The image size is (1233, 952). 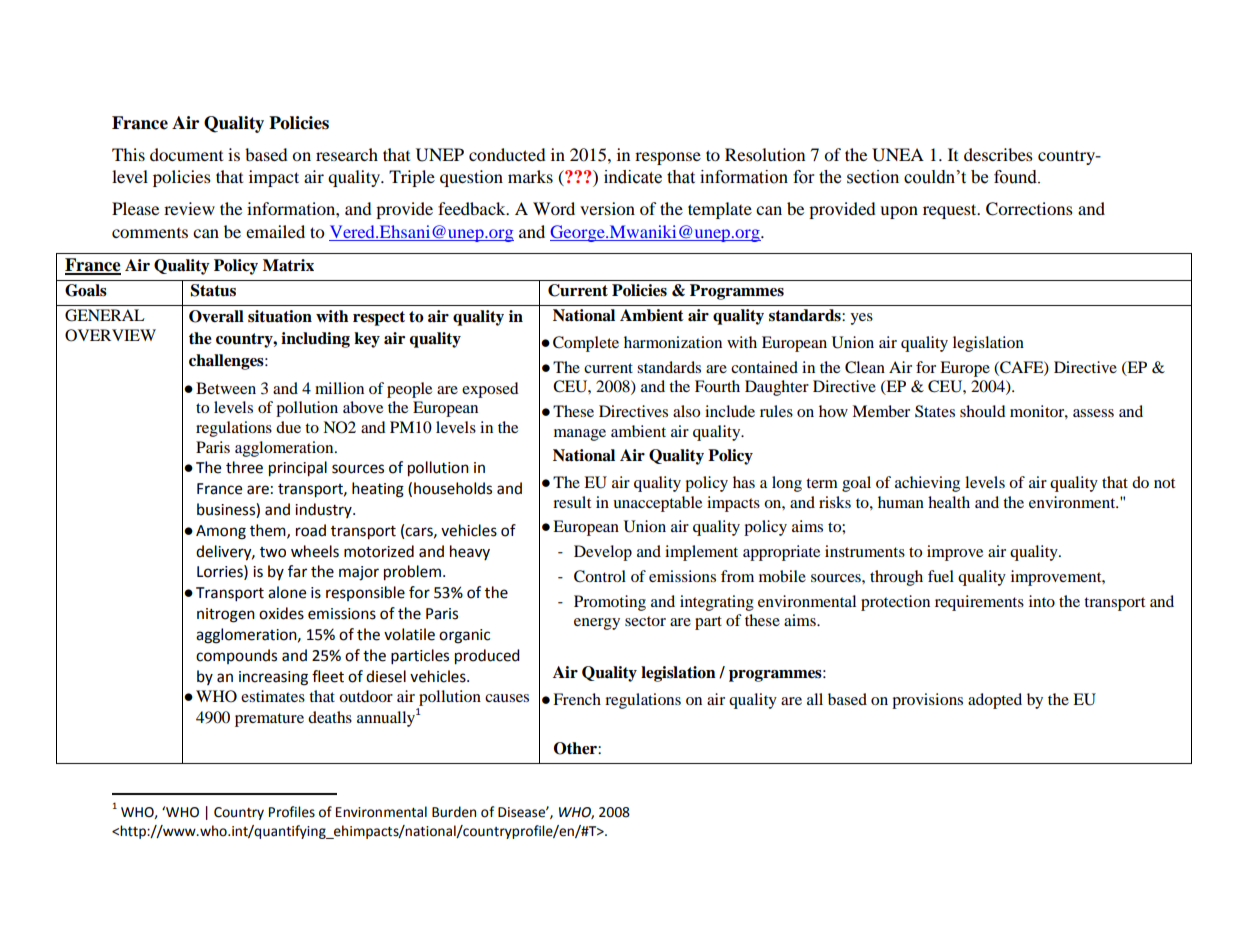 What do you see at coordinates (186, 154) in the page?
I see `document` at bounding box center [186, 154].
